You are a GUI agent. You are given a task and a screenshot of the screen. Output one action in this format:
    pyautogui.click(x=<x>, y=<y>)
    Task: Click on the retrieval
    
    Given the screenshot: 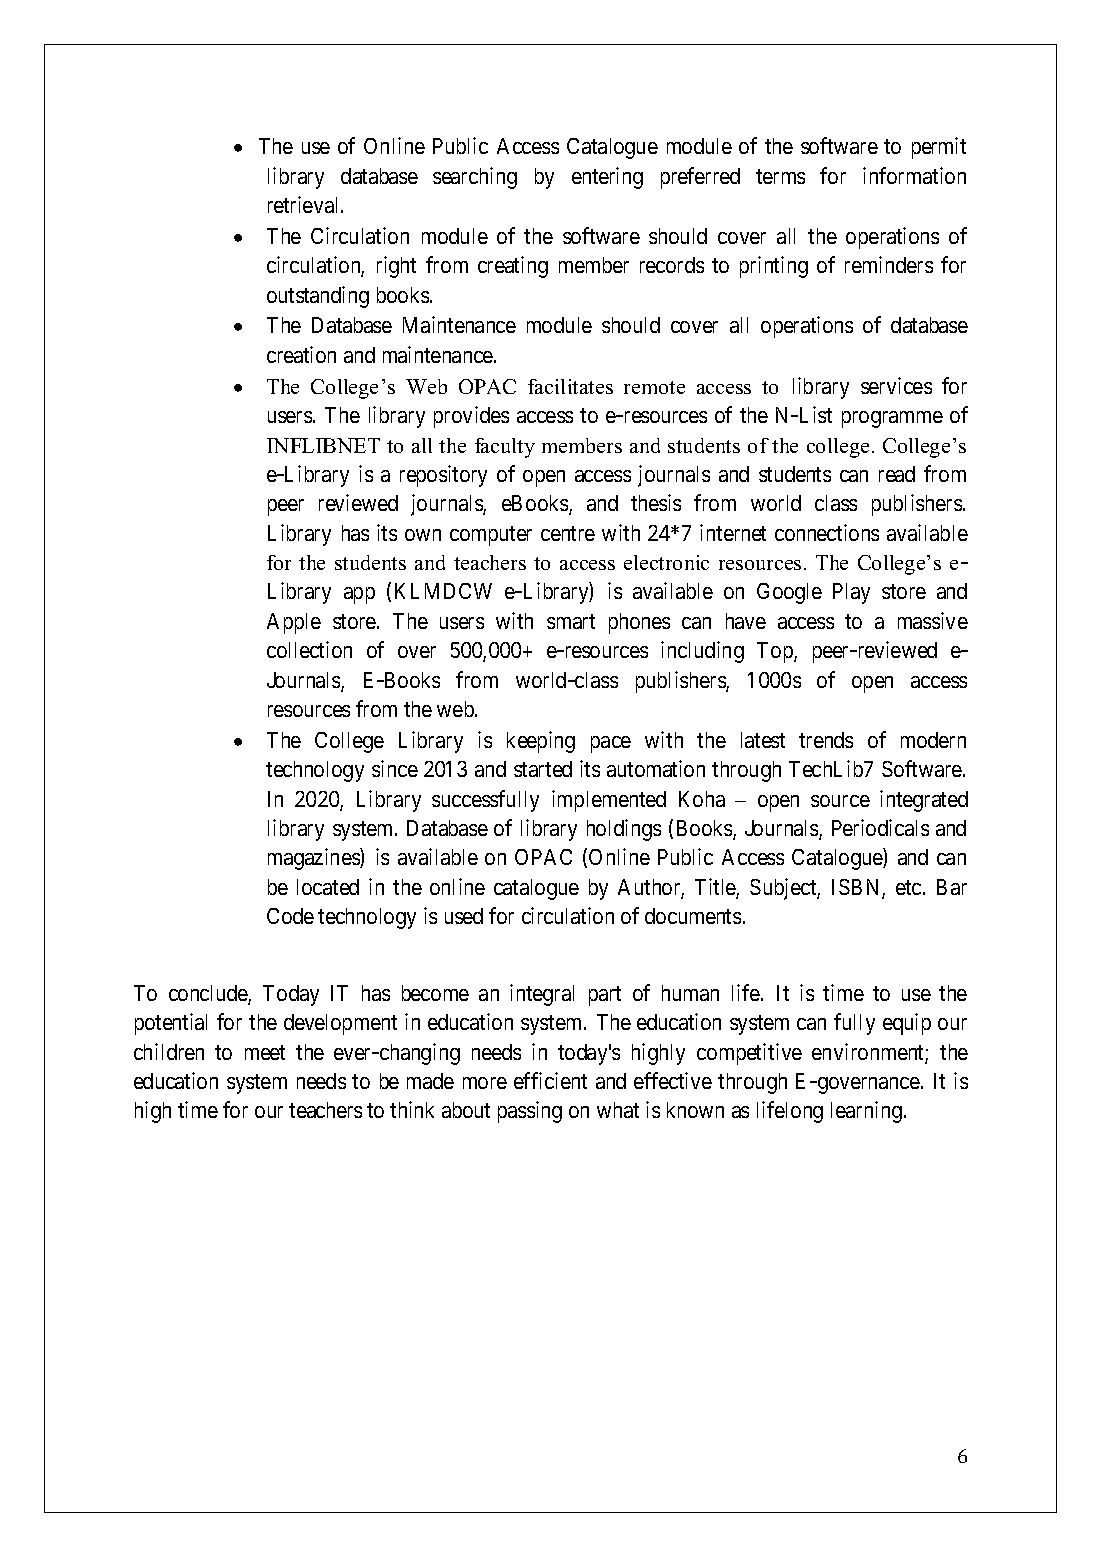 What is the action you would take?
    pyautogui.click(x=305, y=204)
